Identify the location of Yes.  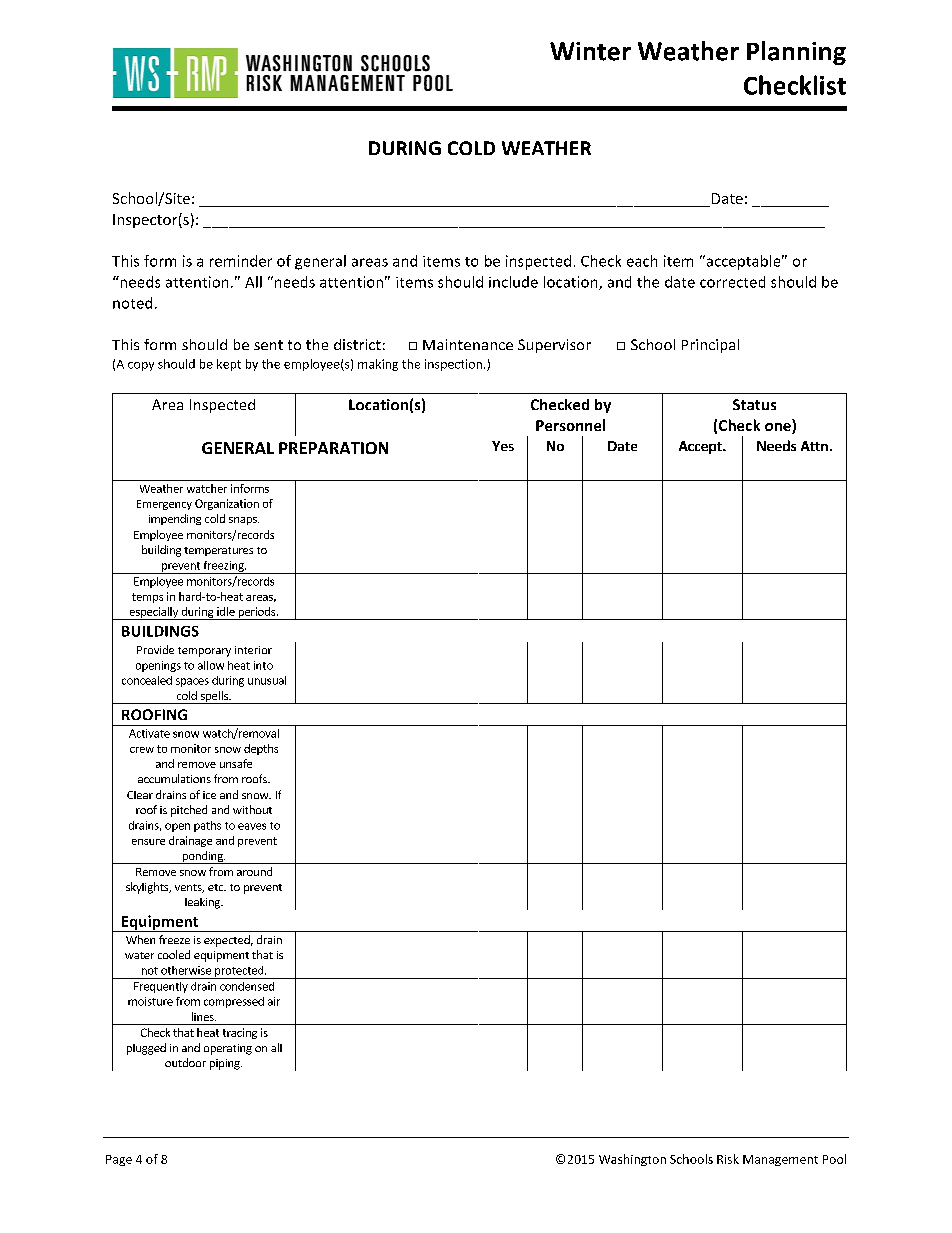
(503, 446).
